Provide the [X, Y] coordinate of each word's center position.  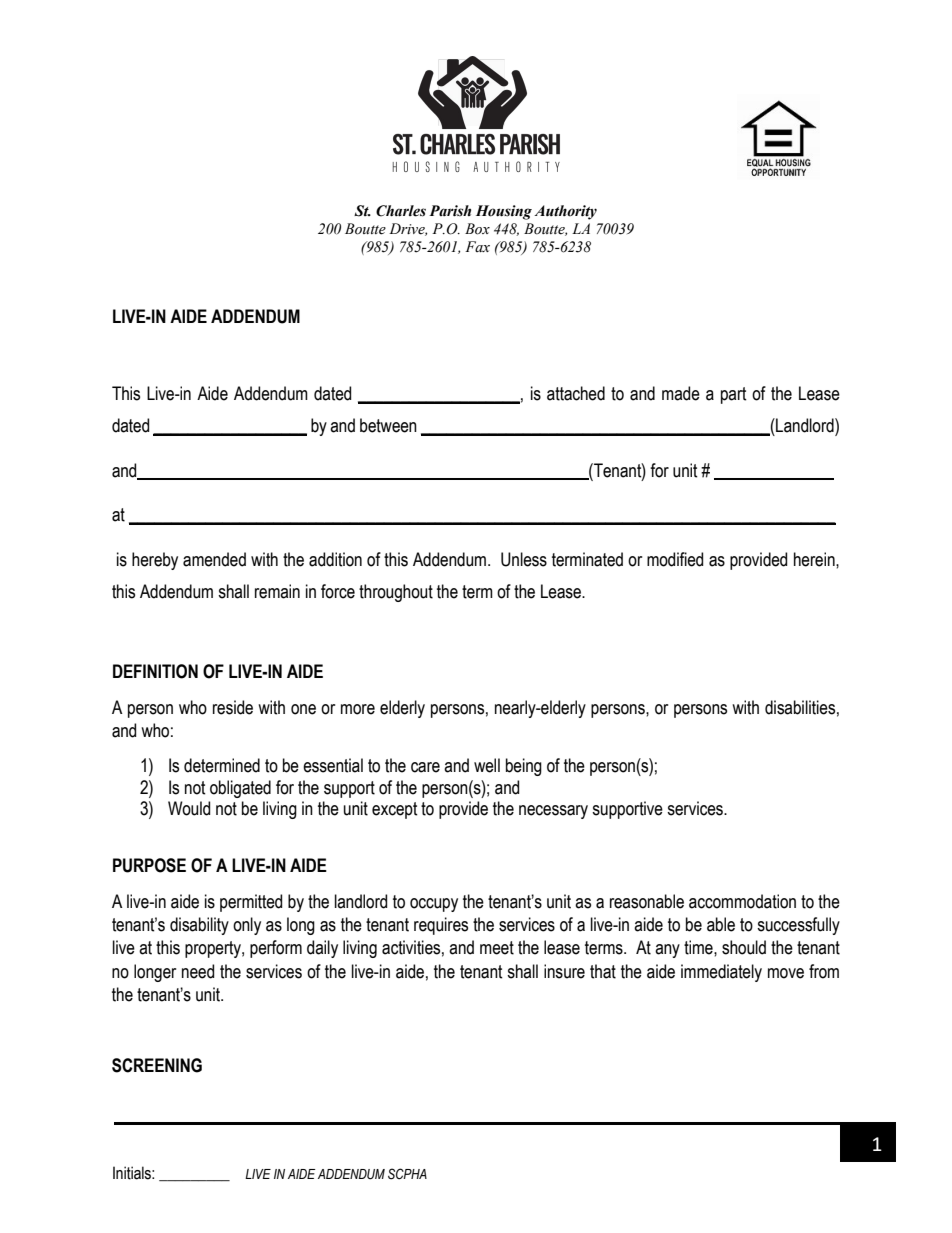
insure [564, 971]
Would [189, 808]
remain [277, 591]
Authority [565, 212]
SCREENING [157, 1065]
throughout [396, 593]
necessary [553, 812]
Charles [401, 211]
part [734, 395]
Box [477, 229]
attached [576, 393]
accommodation [742, 901]
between [388, 425]
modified [675, 559]
